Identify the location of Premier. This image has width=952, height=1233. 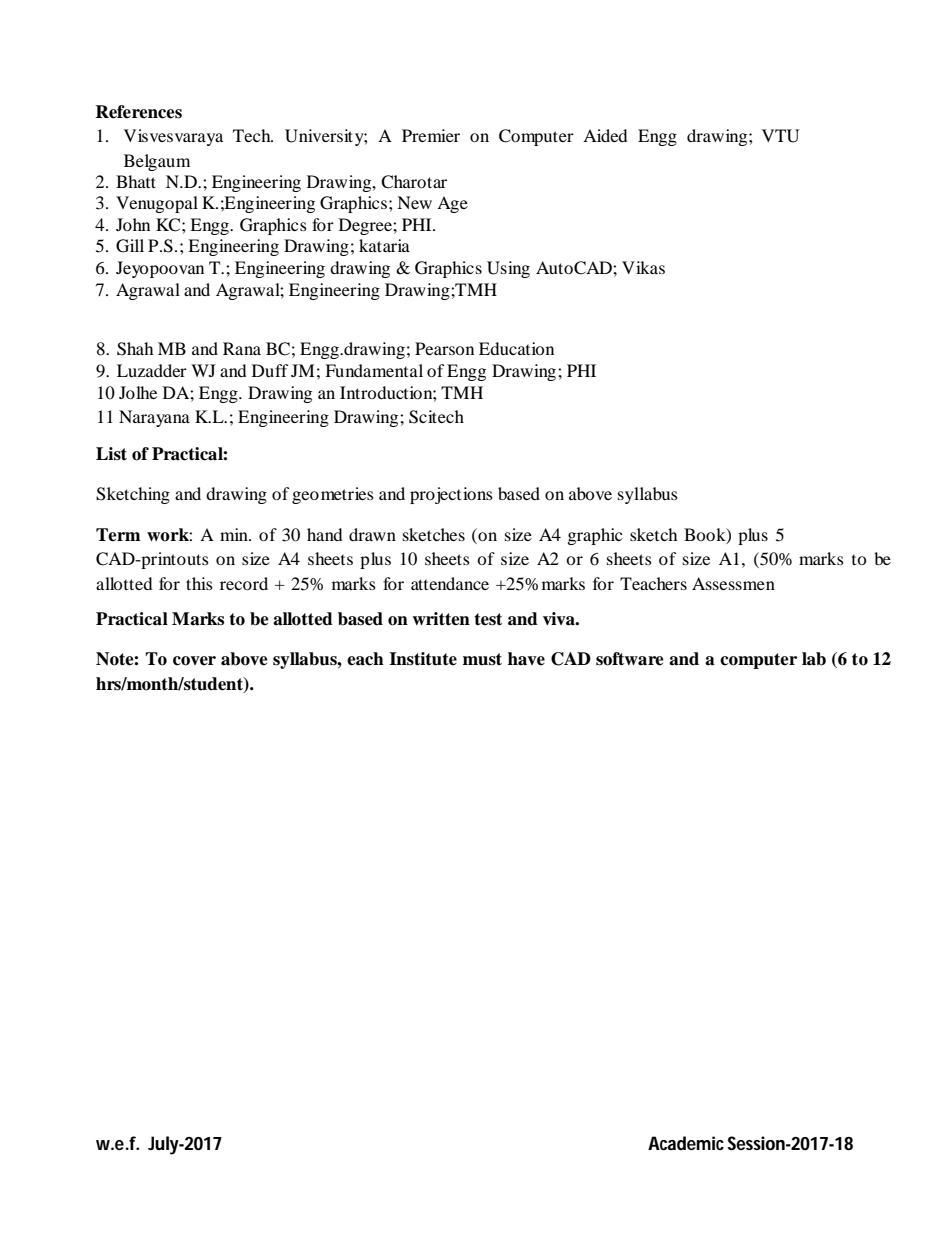
(431, 135).
